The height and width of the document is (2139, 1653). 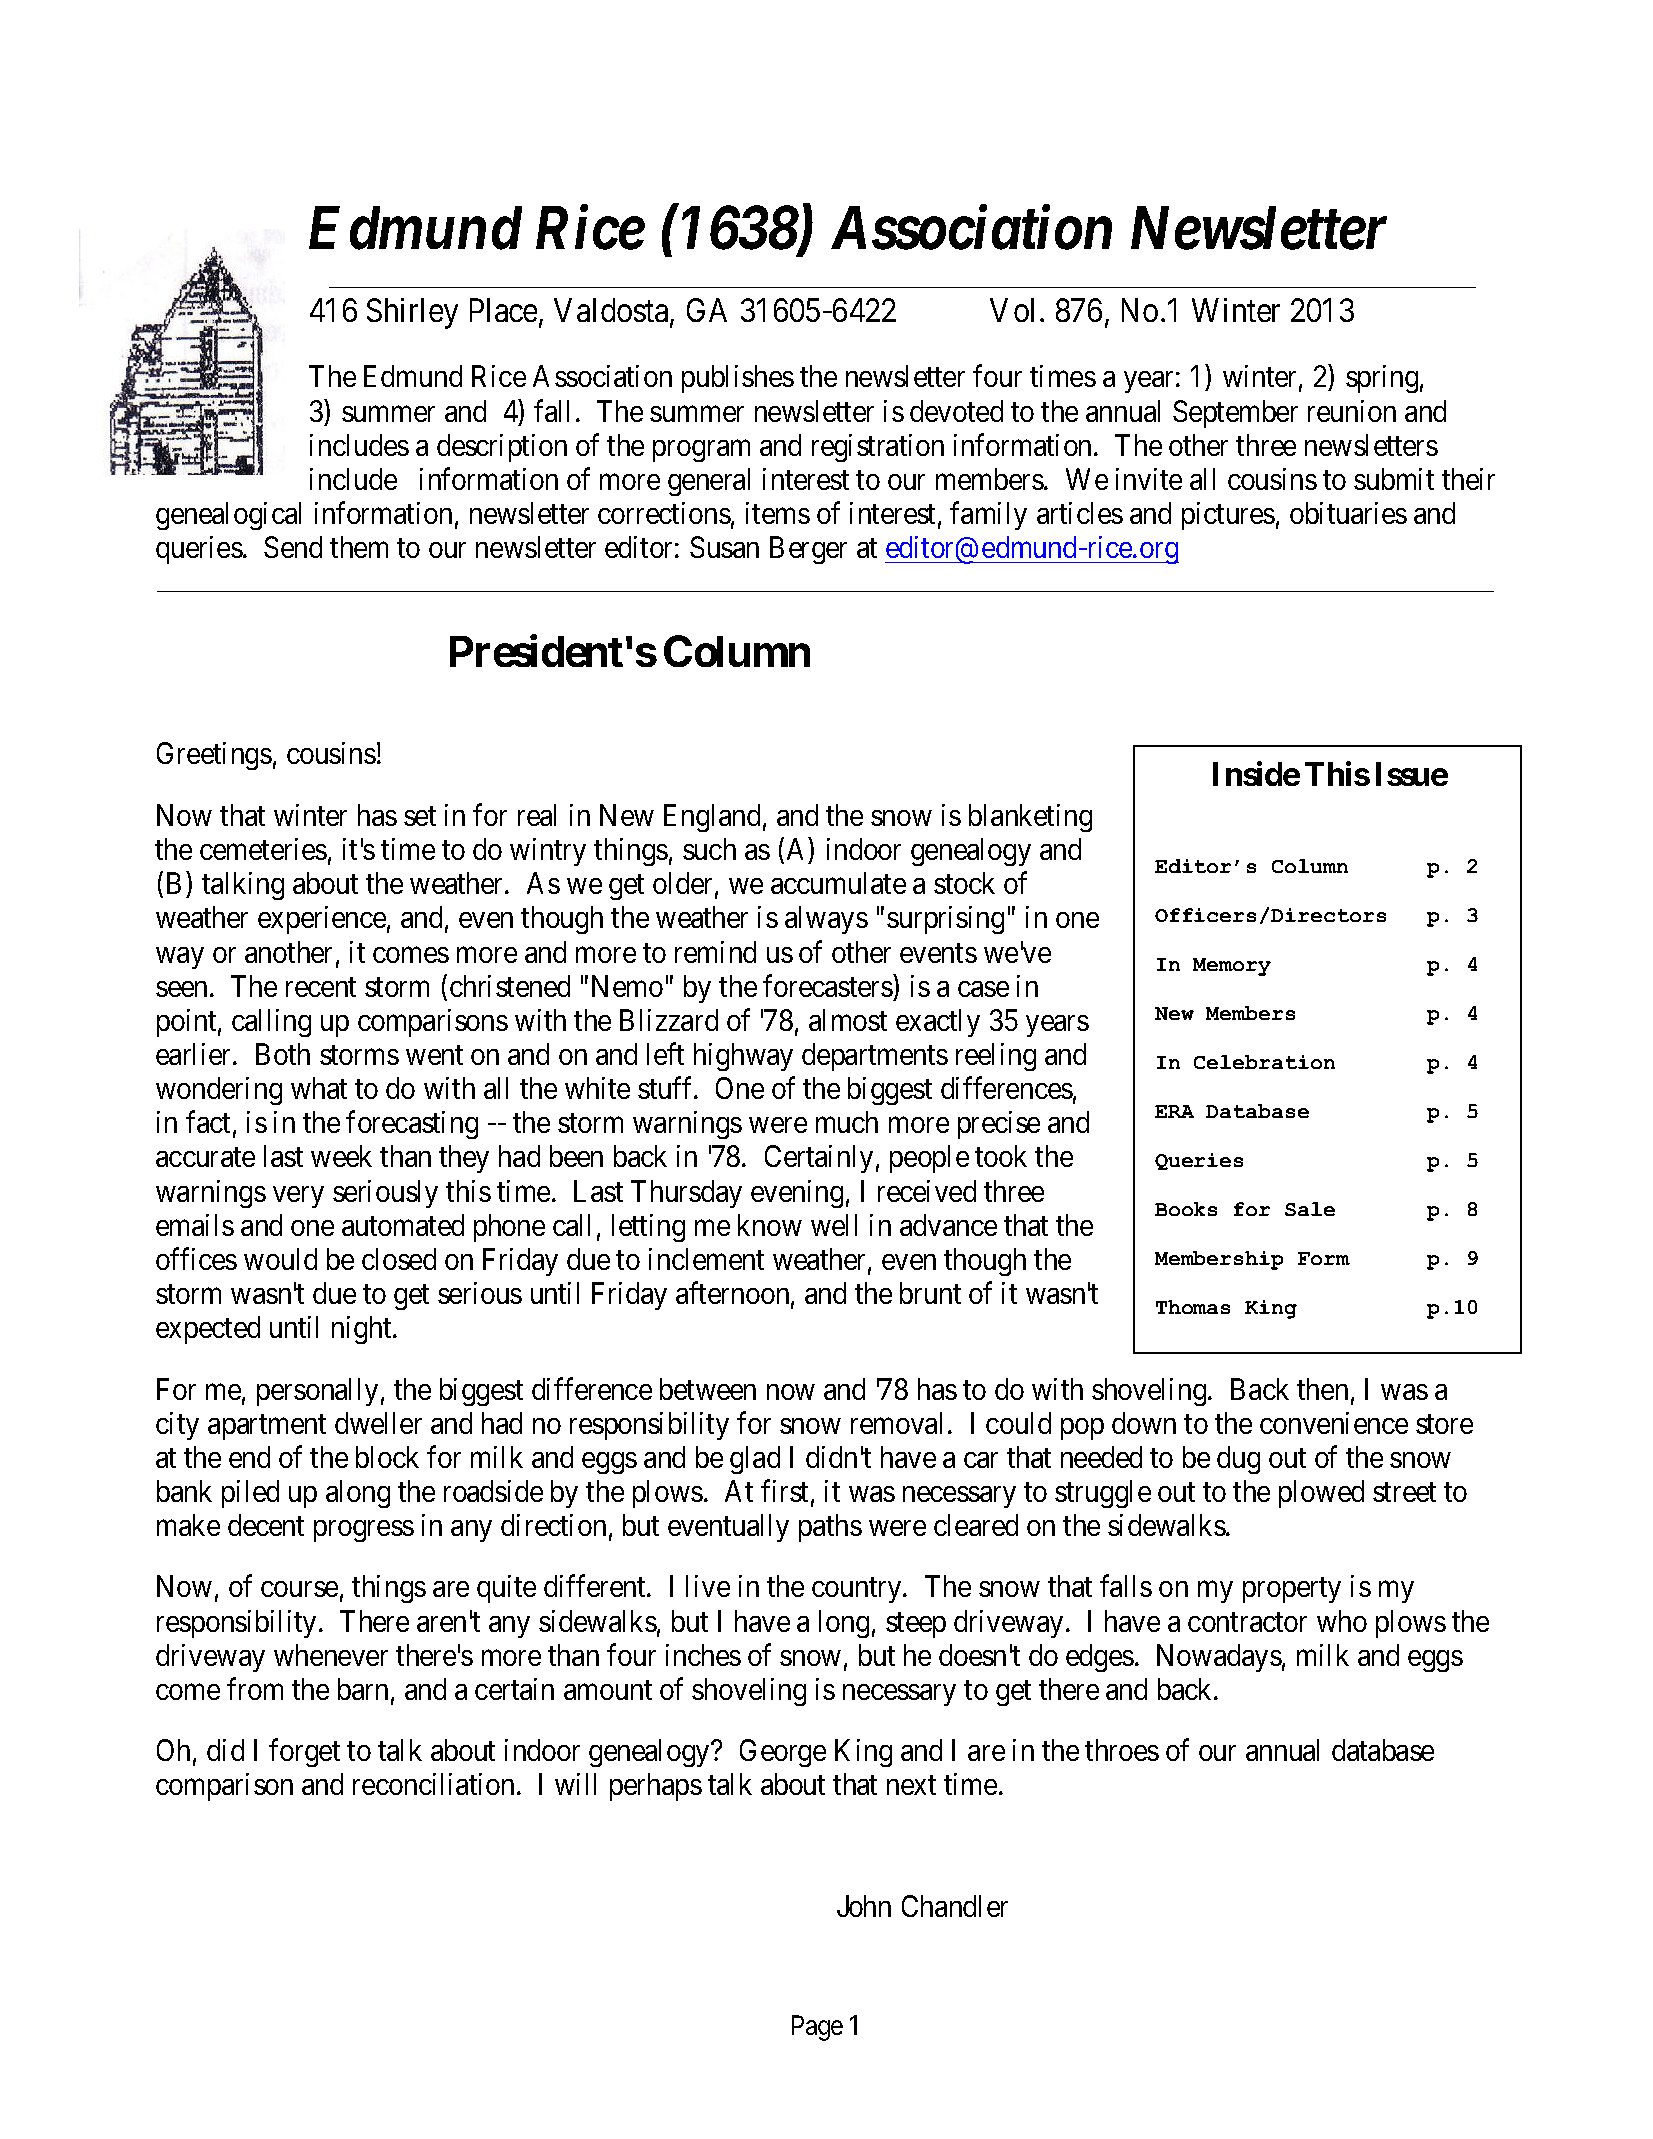 What do you see at coordinates (412, 313) in the document?
I see `Shirley` at bounding box center [412, 313].
